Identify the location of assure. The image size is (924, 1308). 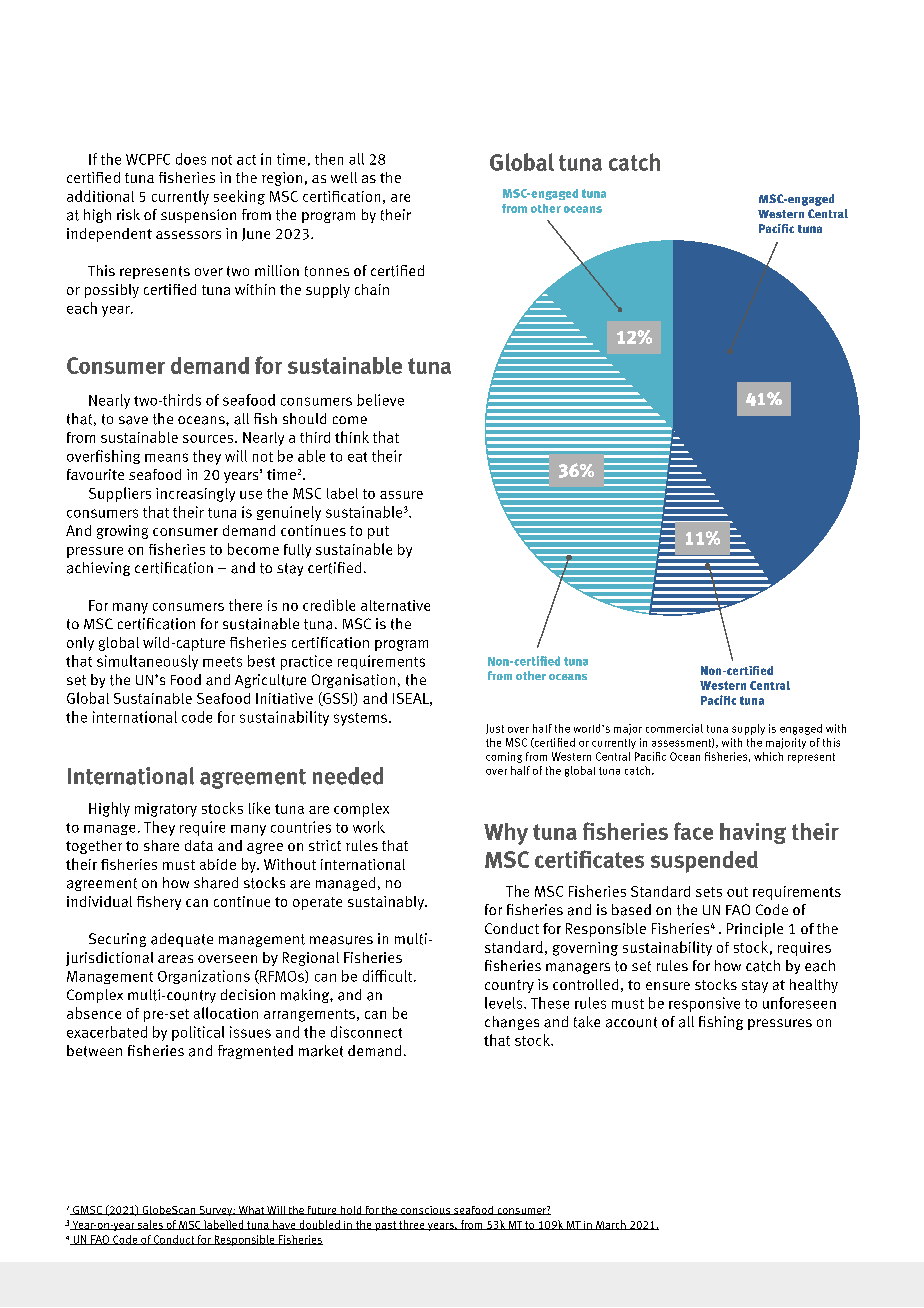
(401, 495).
